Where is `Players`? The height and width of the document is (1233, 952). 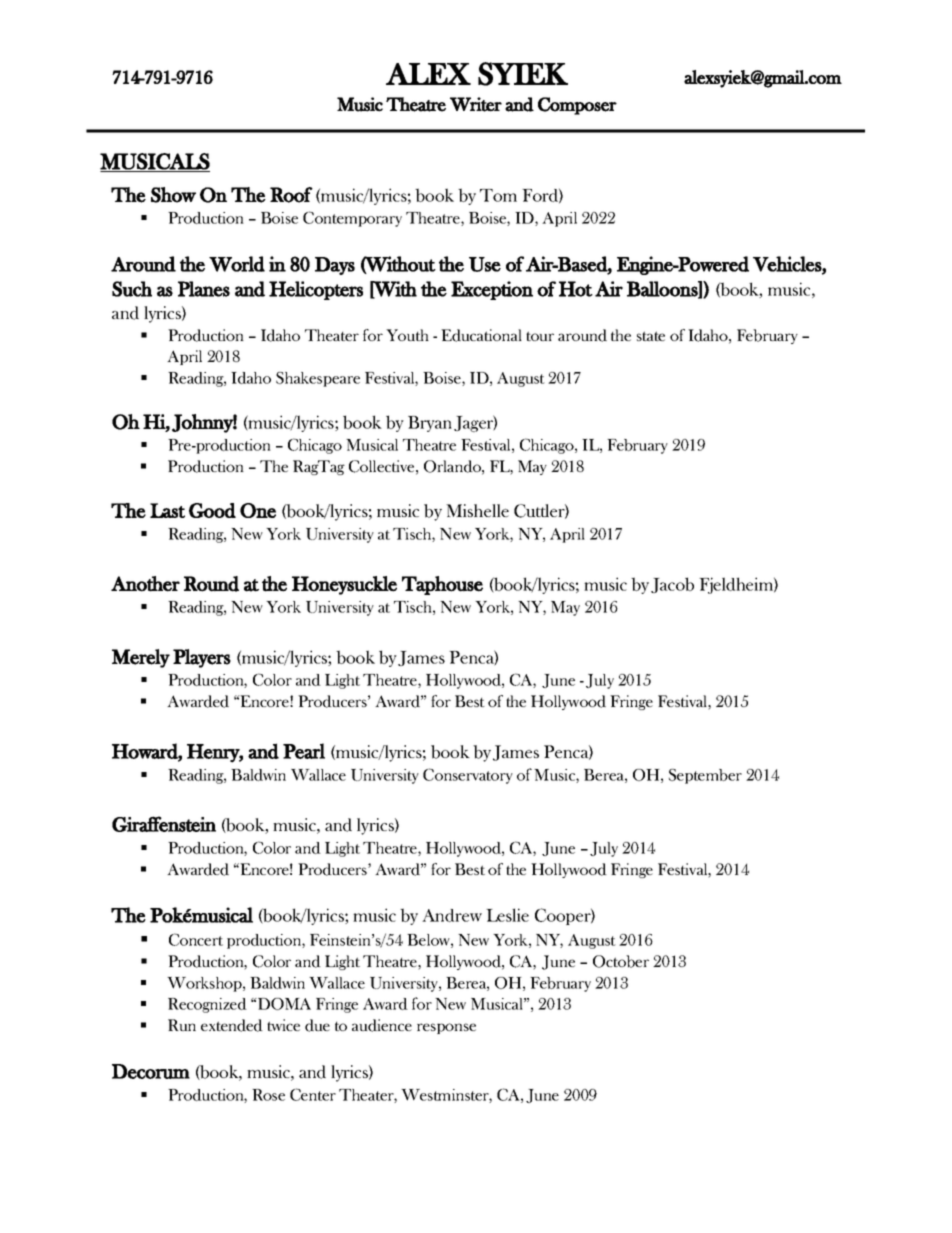
Players is located at coordinates (202, 658).
